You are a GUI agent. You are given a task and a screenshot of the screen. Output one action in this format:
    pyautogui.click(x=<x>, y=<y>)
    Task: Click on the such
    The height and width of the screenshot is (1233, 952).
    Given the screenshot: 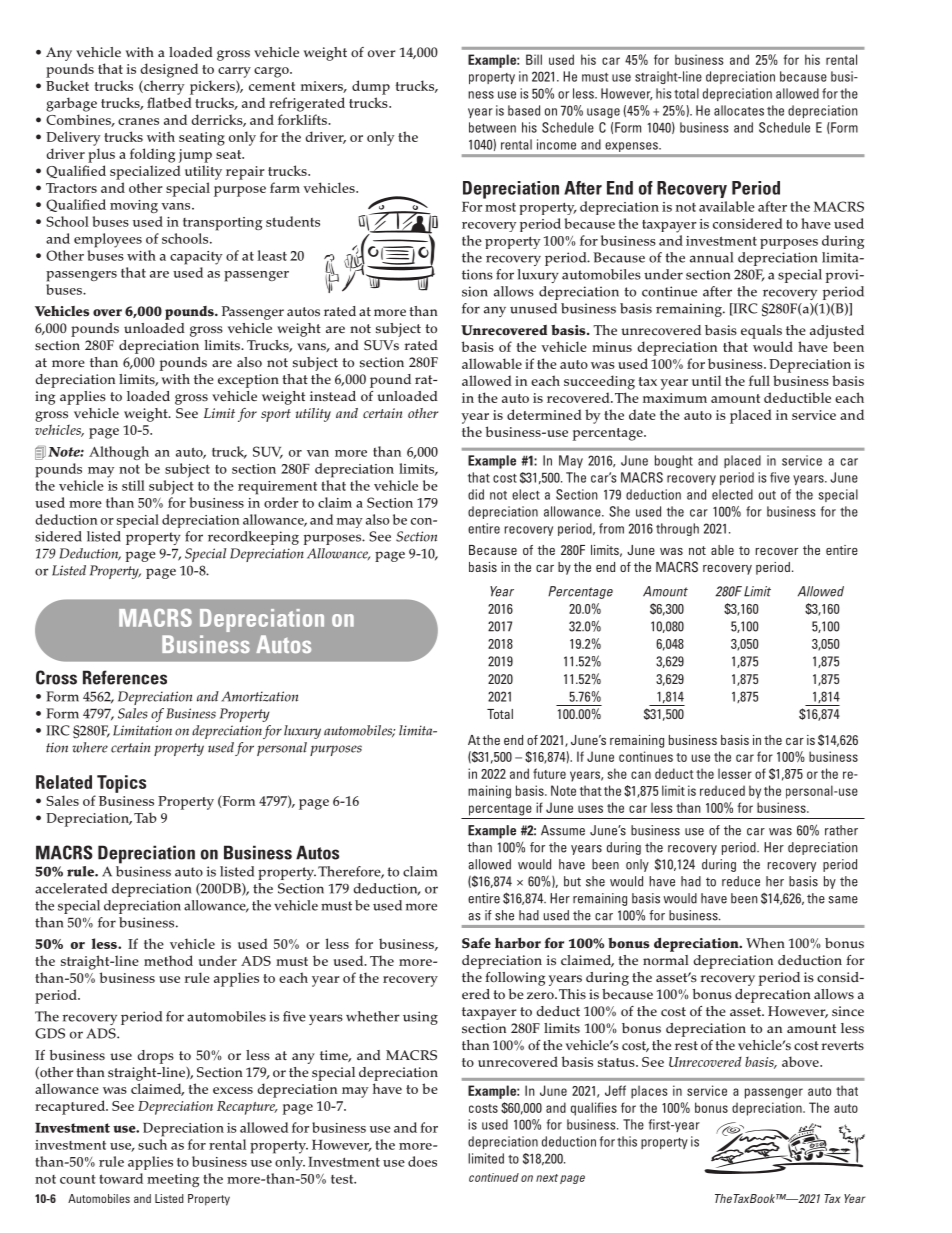 What is the action you would take?
    pyautogui.click(x=152, y=1144)
